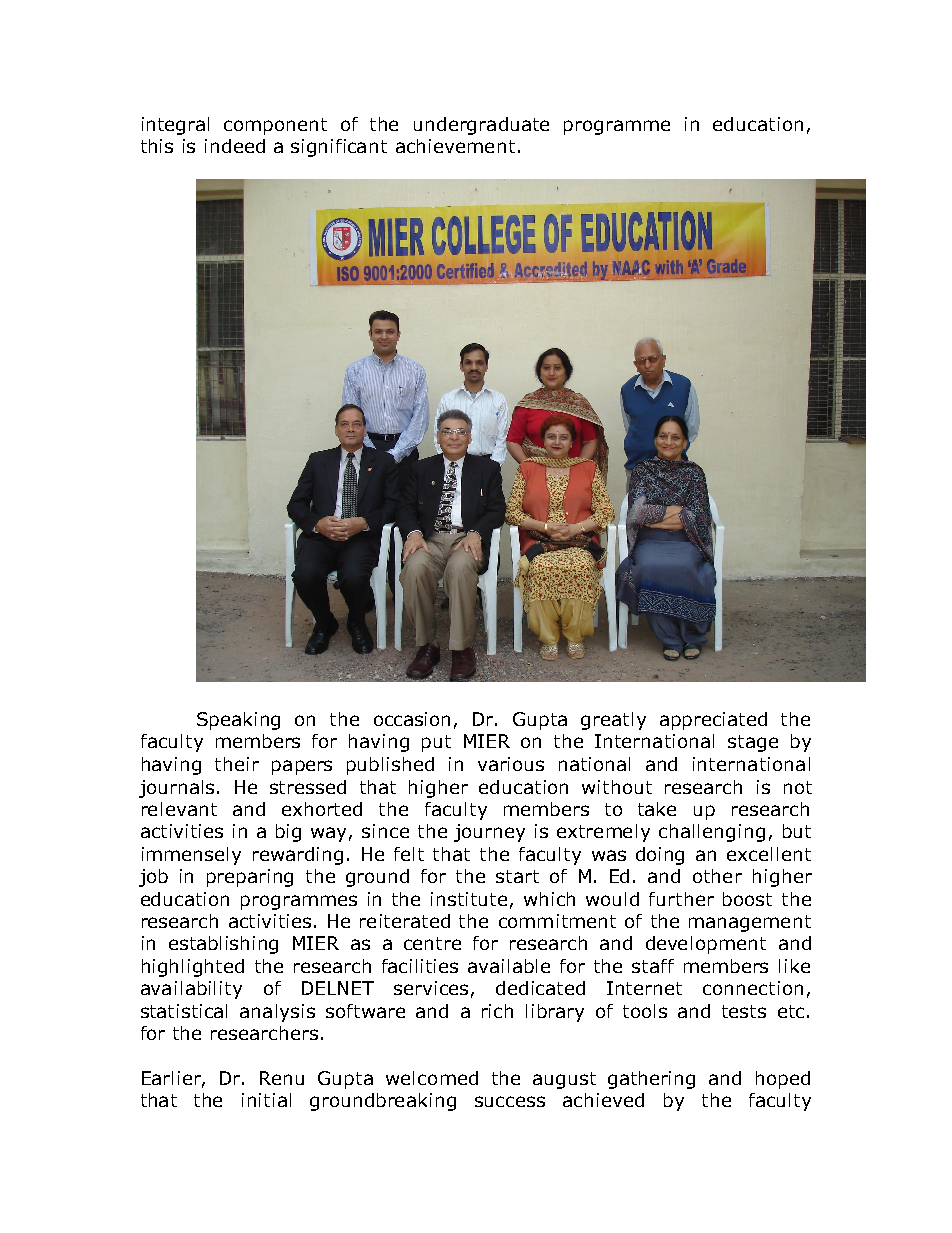 The height and width of the image is (1233, 952). What do you see at coordinates (157, 146) in the image?
I see `this` at bounding box center [157, 146].
